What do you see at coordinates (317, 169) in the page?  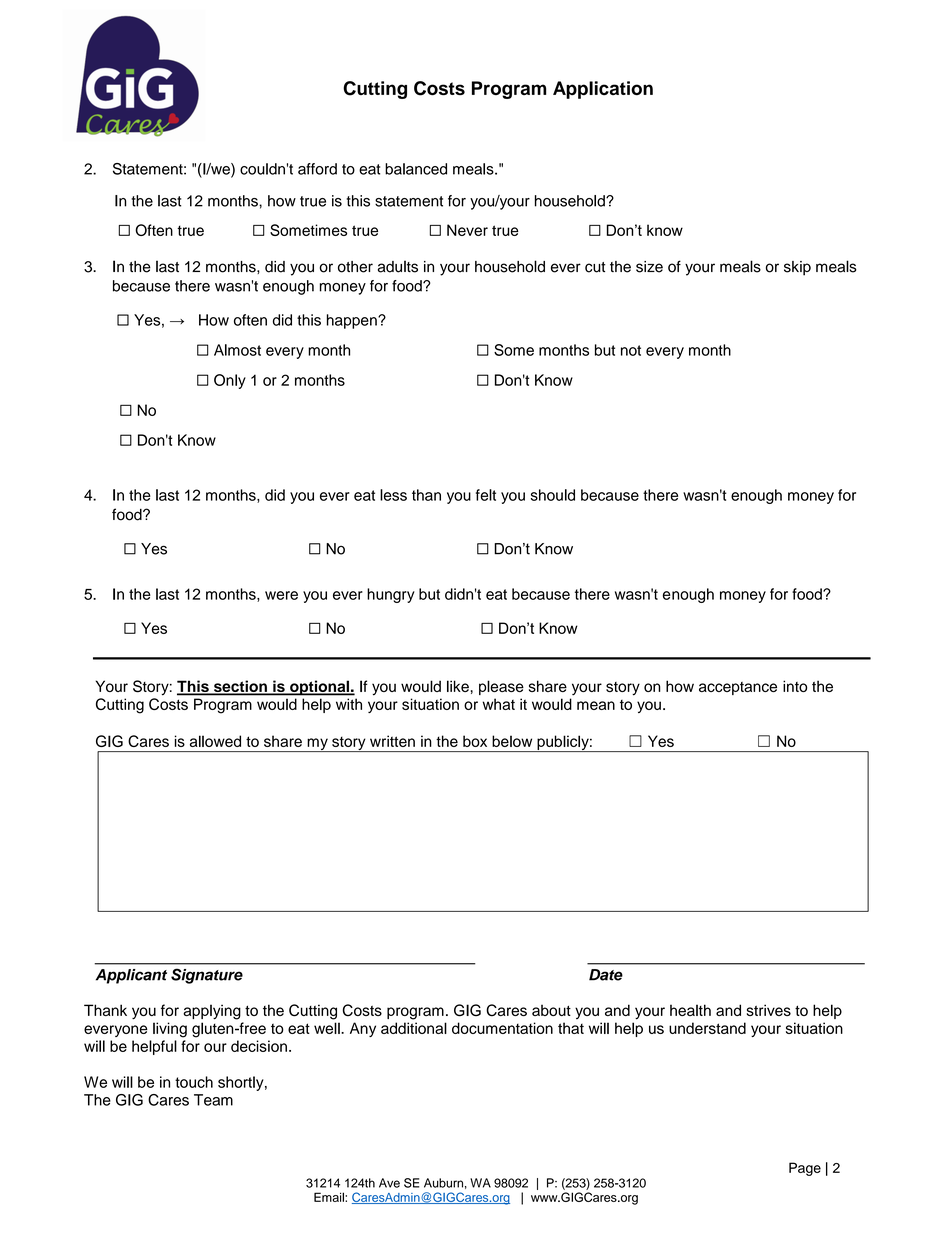 I see `afford` at bounding box center [317, 169].
